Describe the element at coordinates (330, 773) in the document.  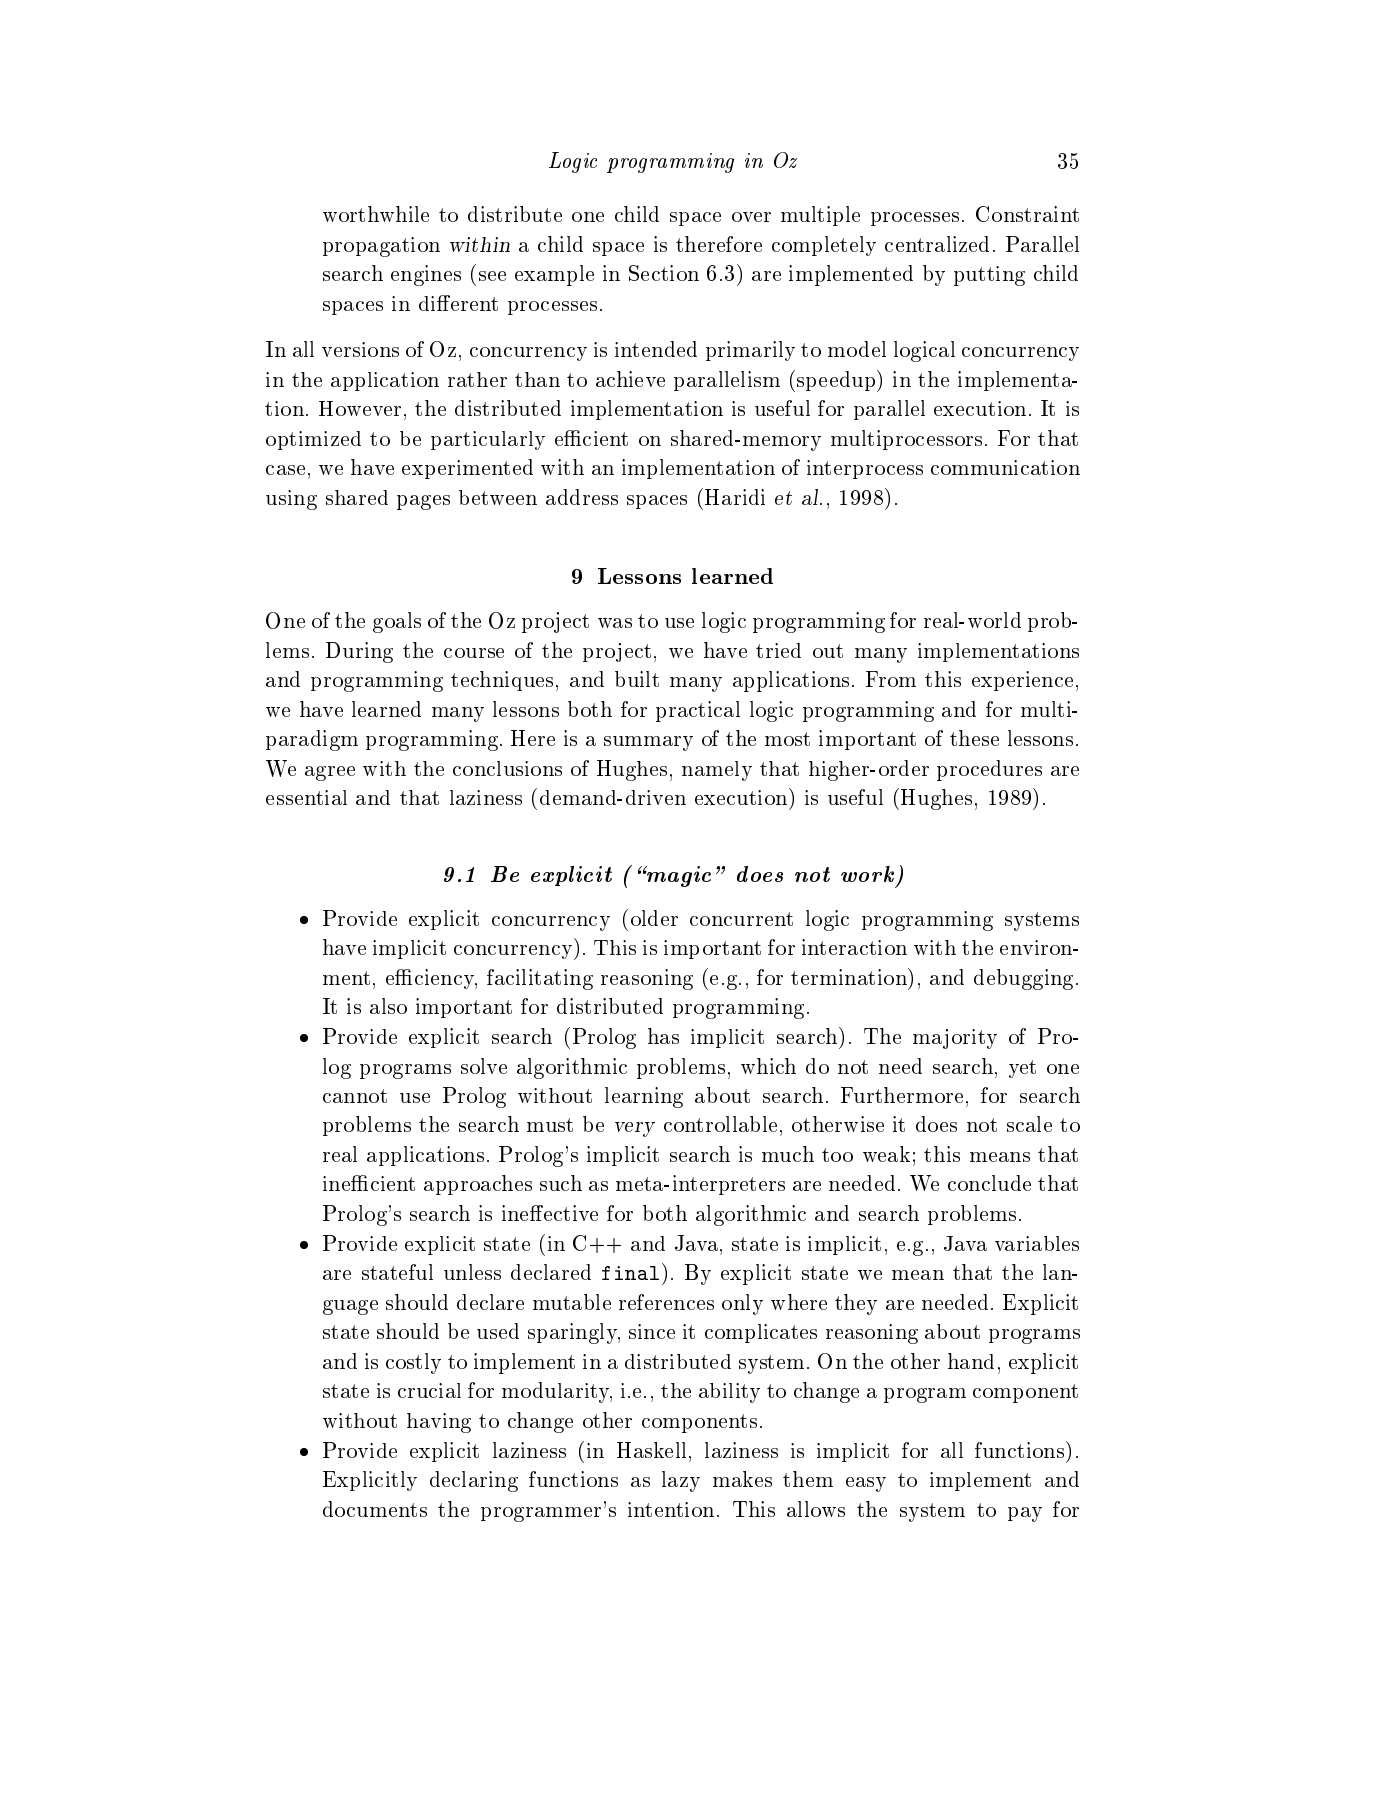
I see `agree` at that location.
